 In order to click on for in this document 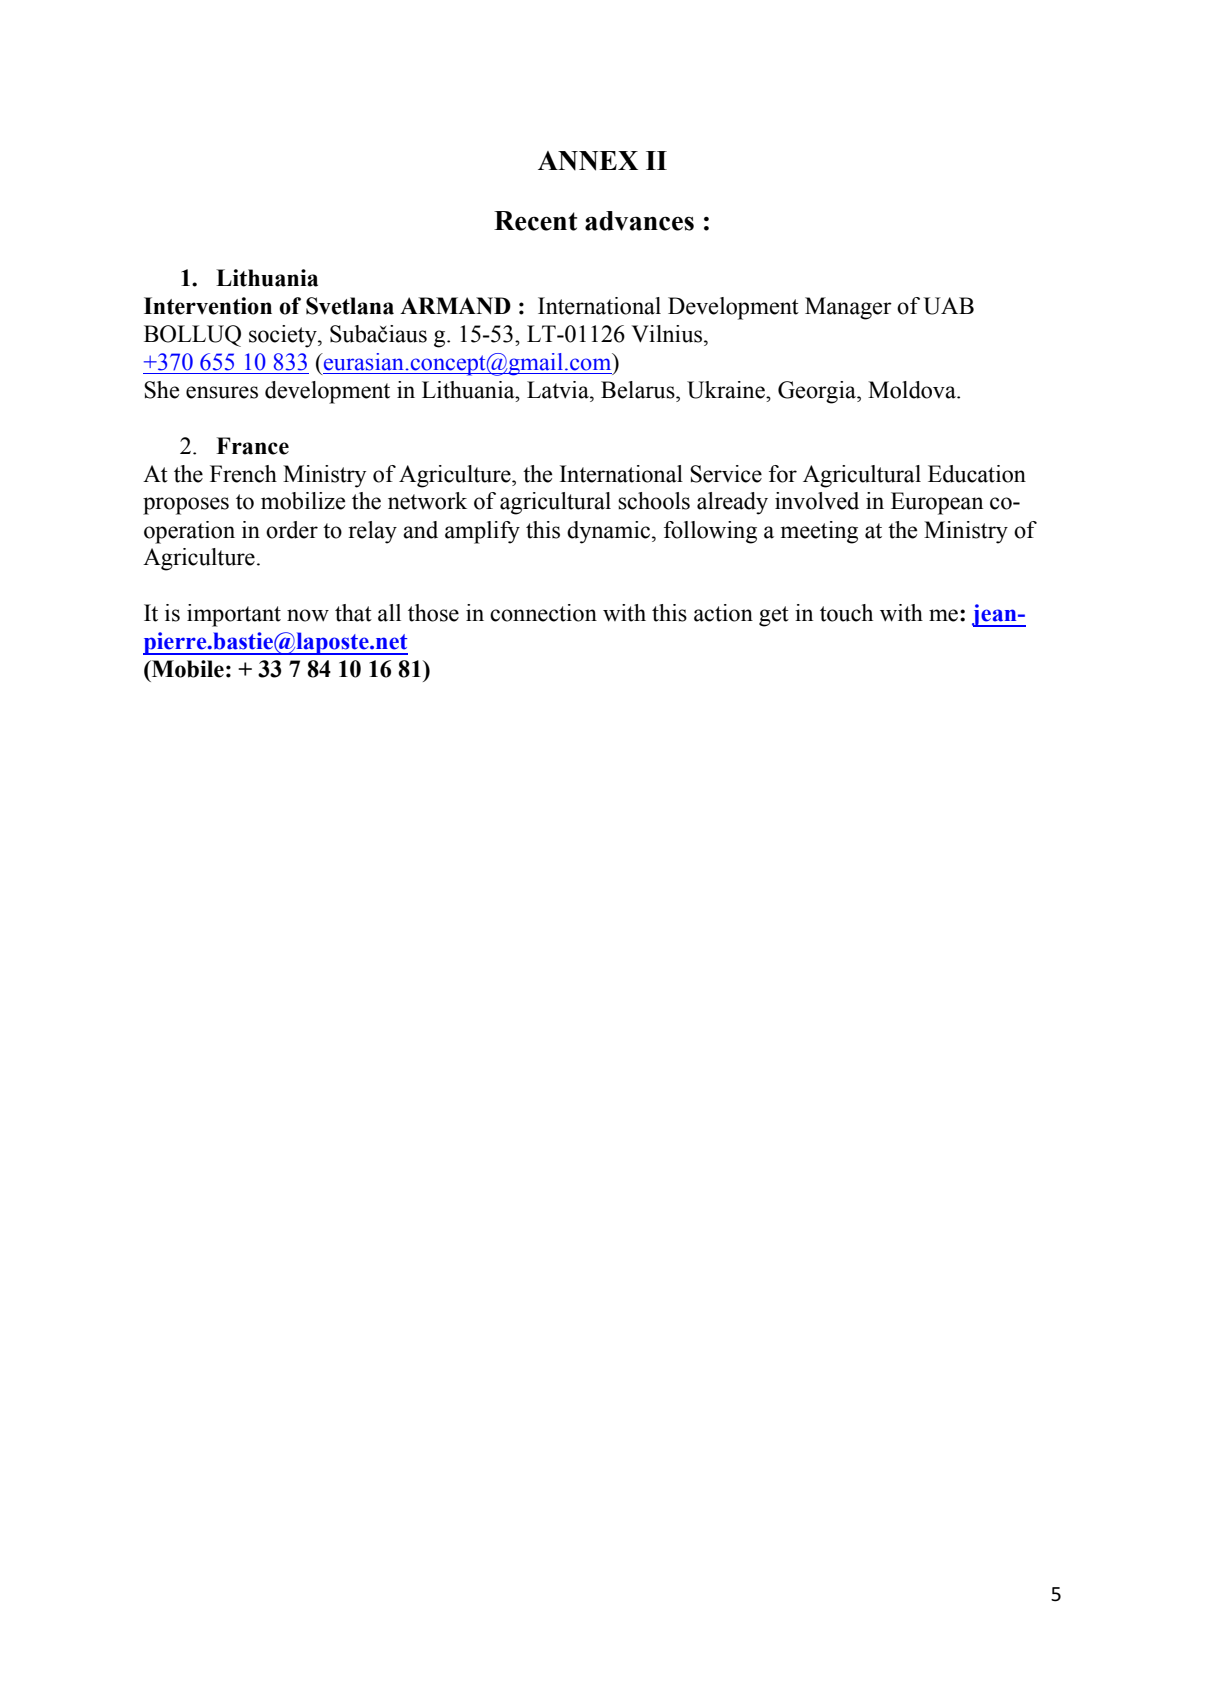, I will do `click(783, 474)`.
